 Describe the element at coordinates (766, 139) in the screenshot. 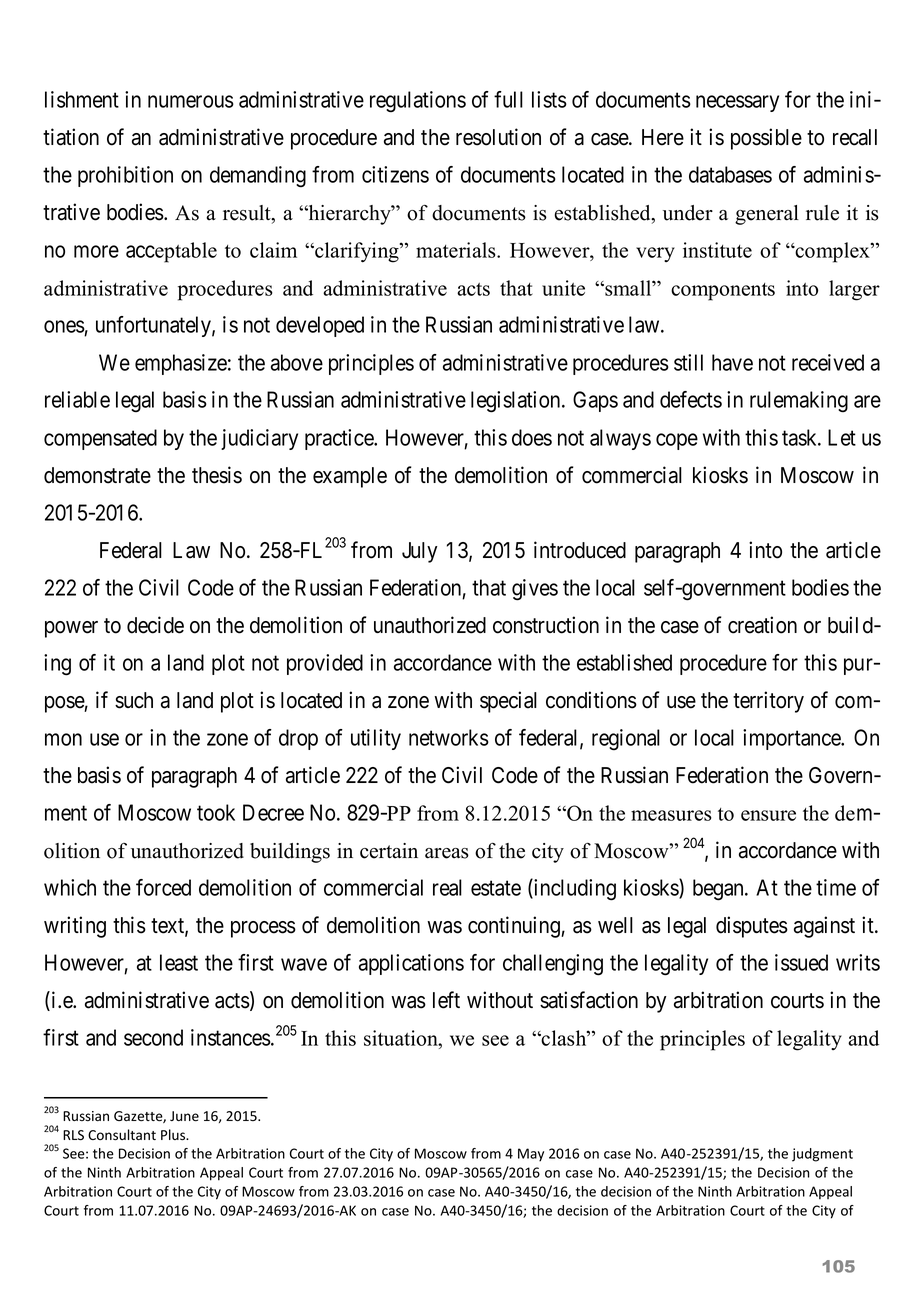

I see `possible` at that location.
